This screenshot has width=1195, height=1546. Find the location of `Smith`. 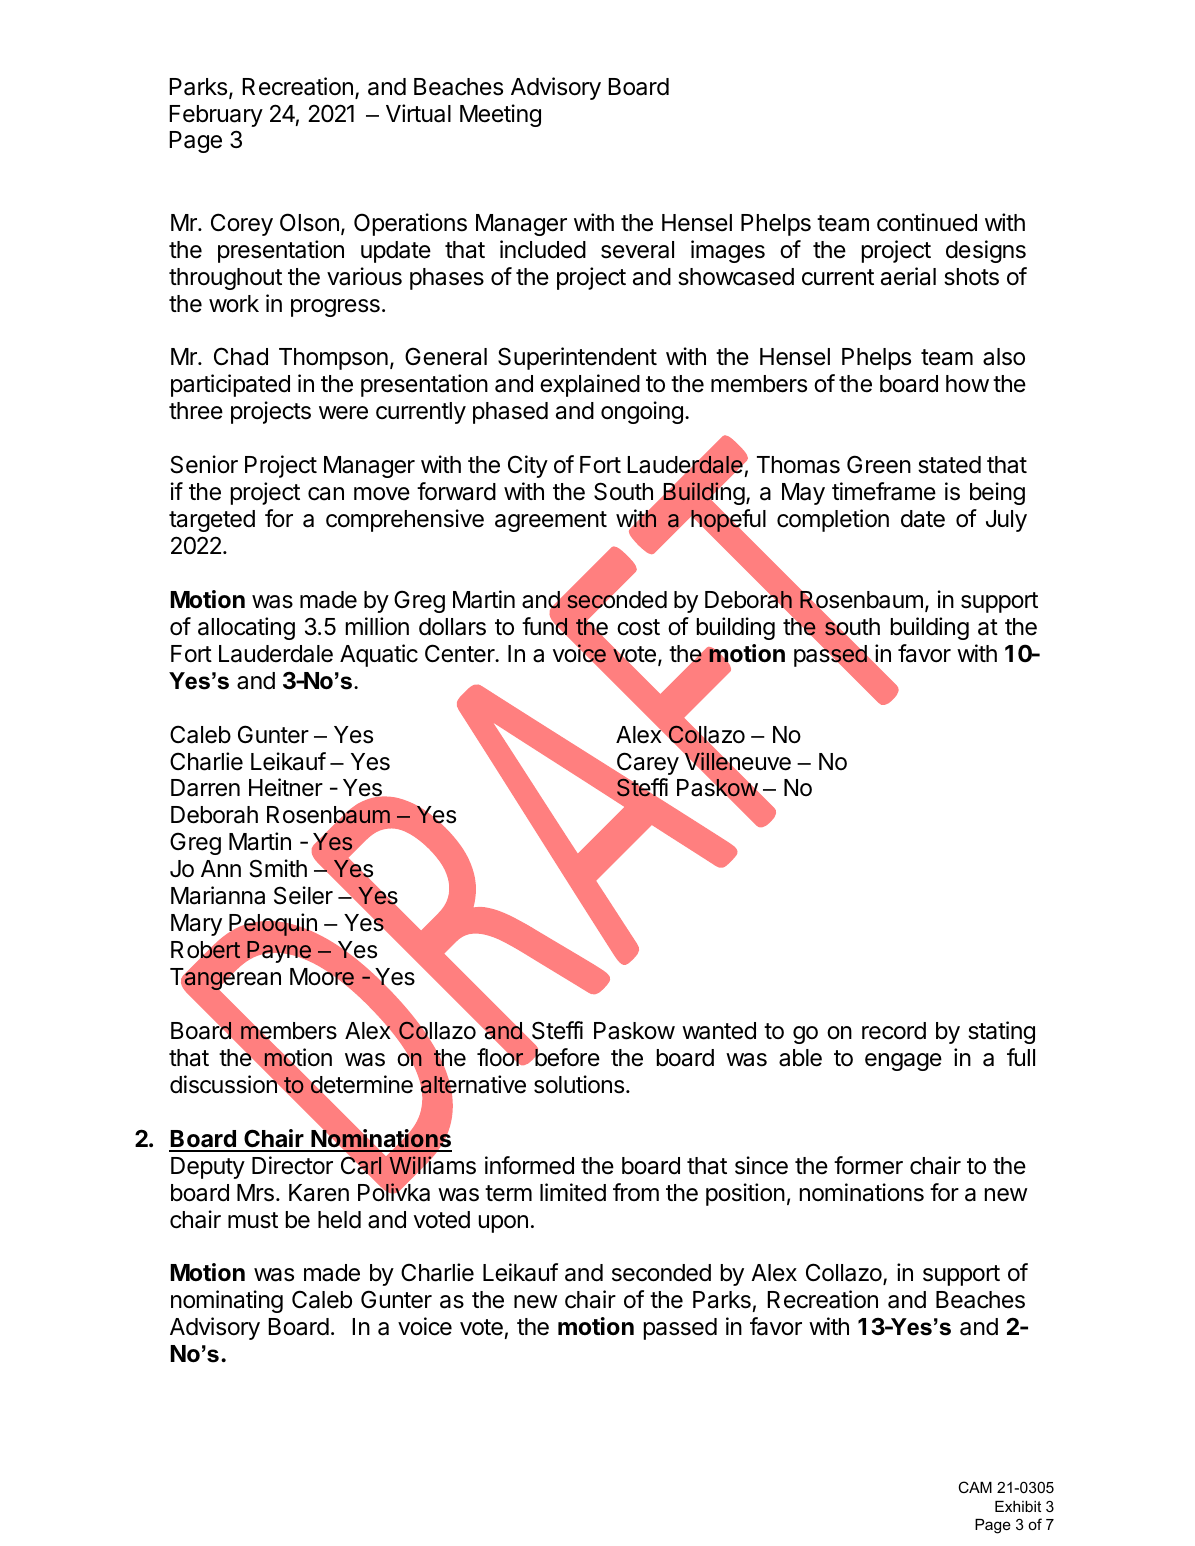

Smith is located at coordinates (278, 868).
